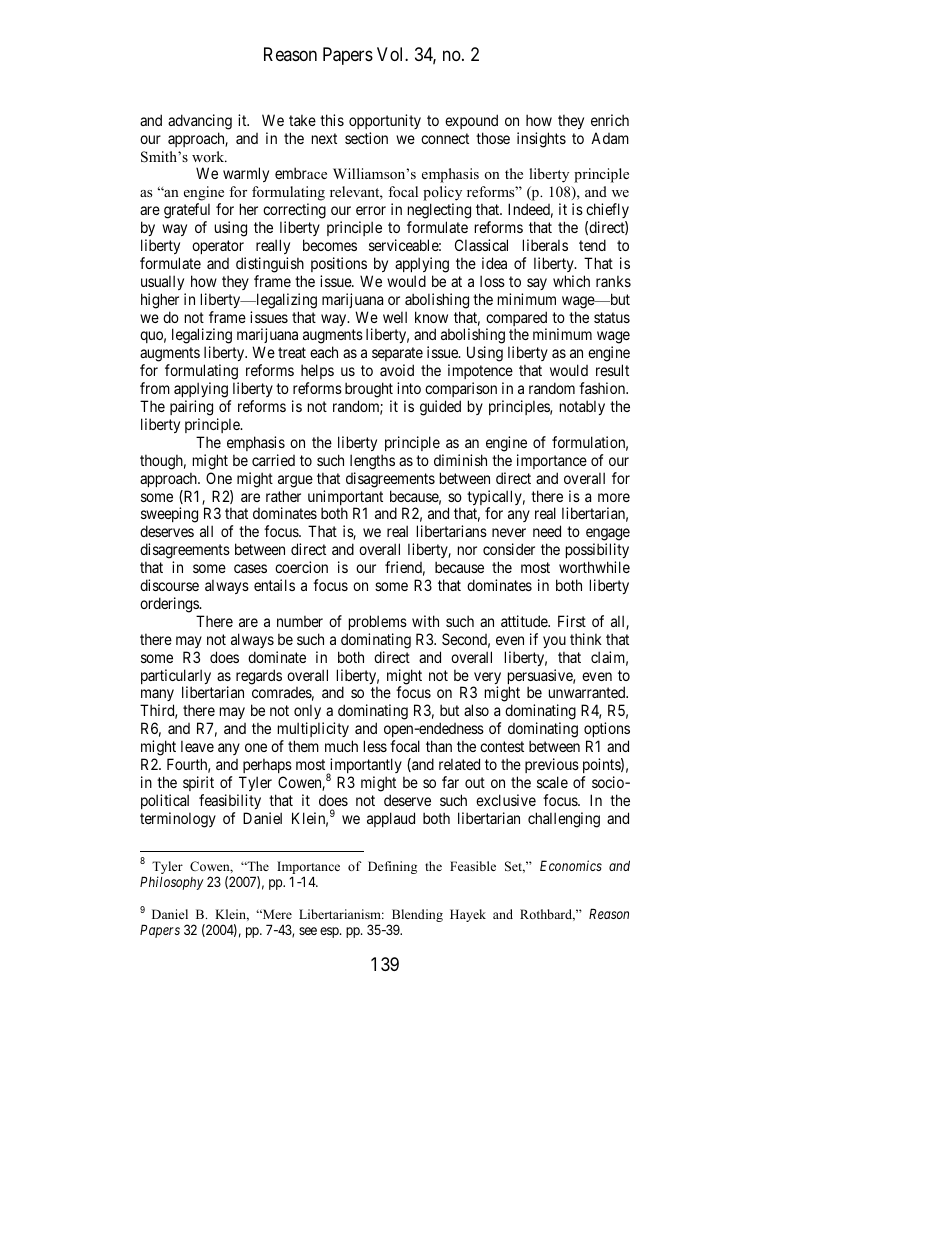 Image resolution: width=952 pixels, height=1233 pixels. I want to click on section, so click(366, 138).
